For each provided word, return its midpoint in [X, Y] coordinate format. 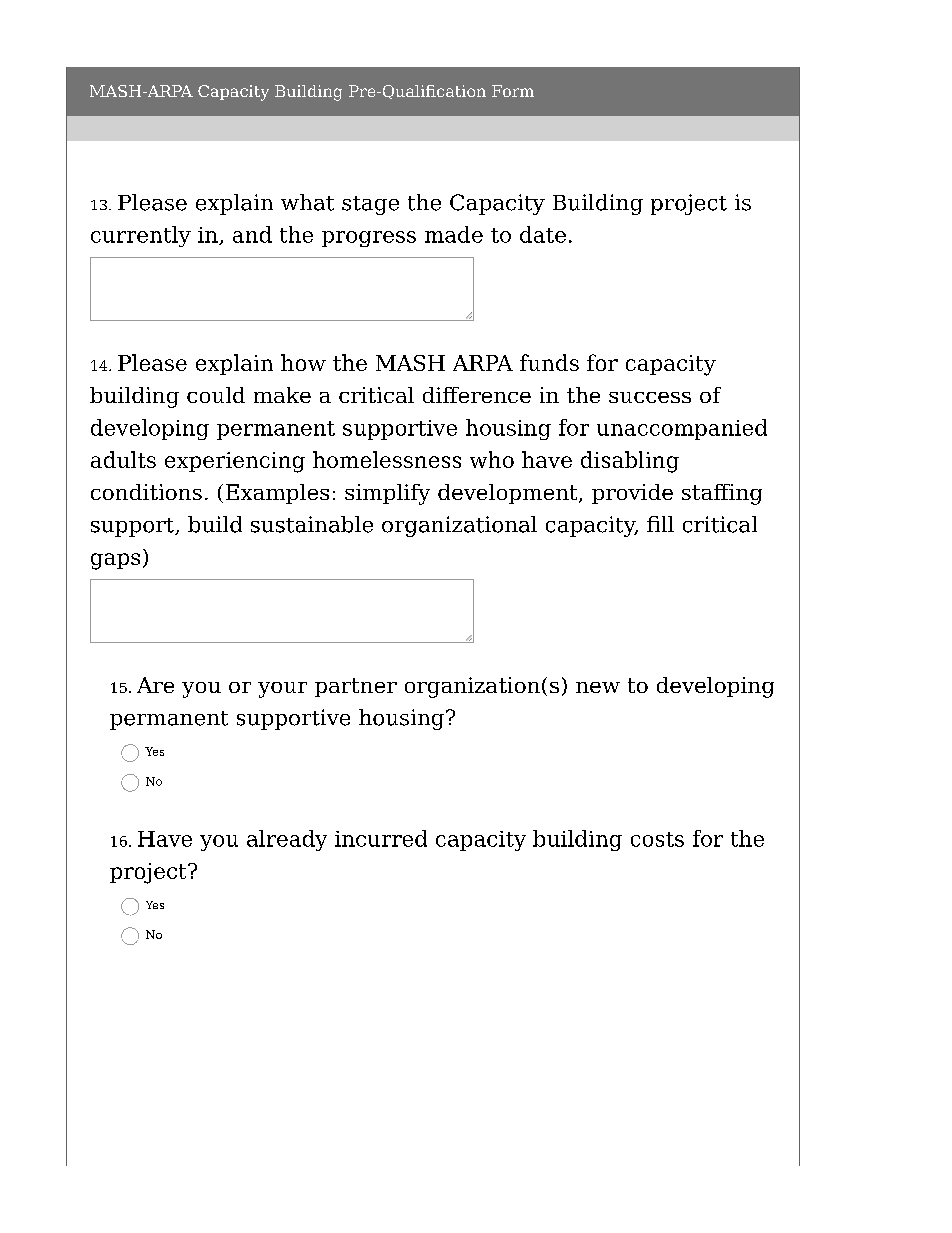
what [307, 202]
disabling [630, 462]
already [287, 840]
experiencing [235, 462]
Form [513, 91]
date [543, 234]
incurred [381, 838]
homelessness [387, 459]
